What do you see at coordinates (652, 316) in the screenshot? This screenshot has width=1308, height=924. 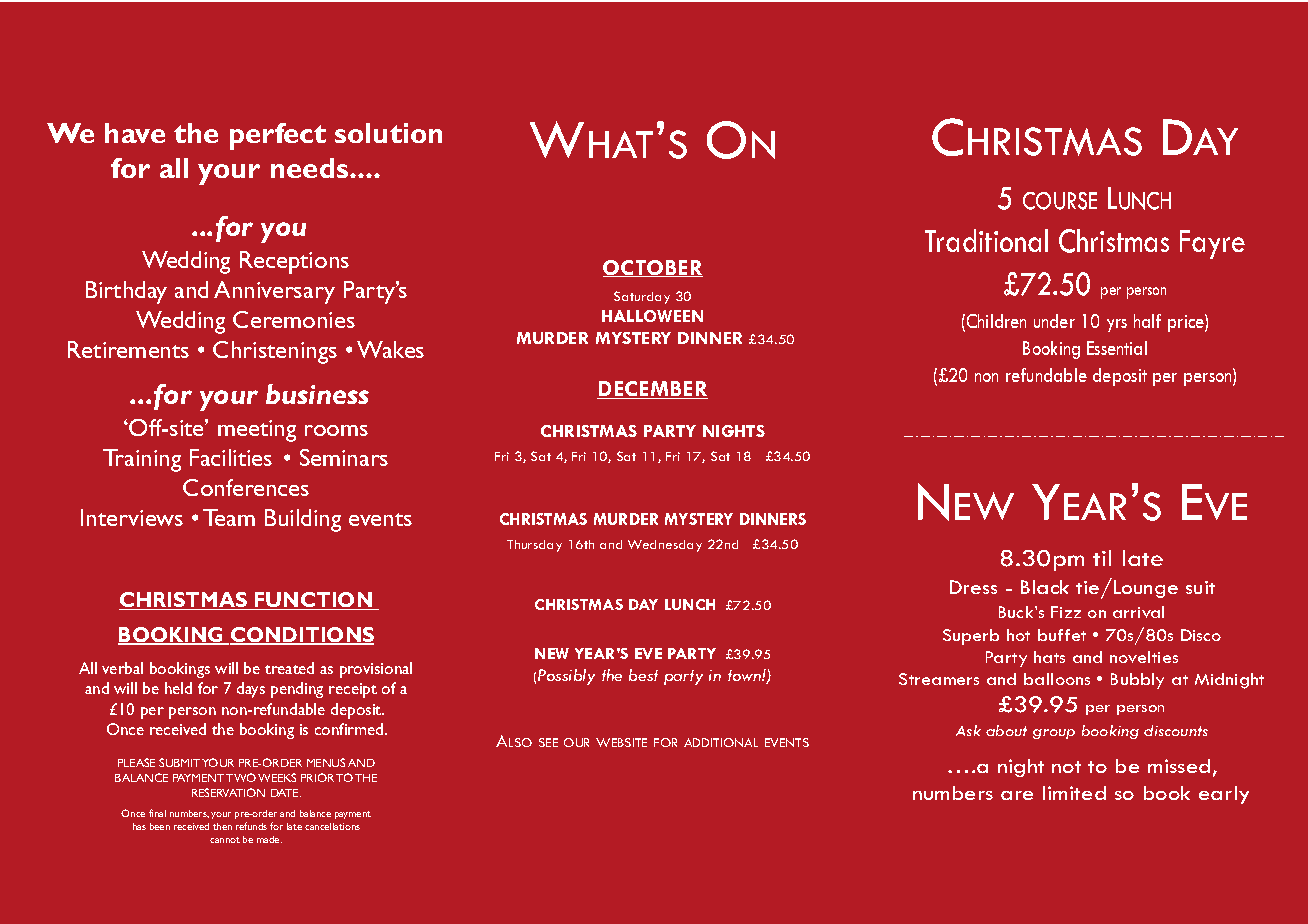 I see `HALLOWEEN` at bounding box center [652, 316].
